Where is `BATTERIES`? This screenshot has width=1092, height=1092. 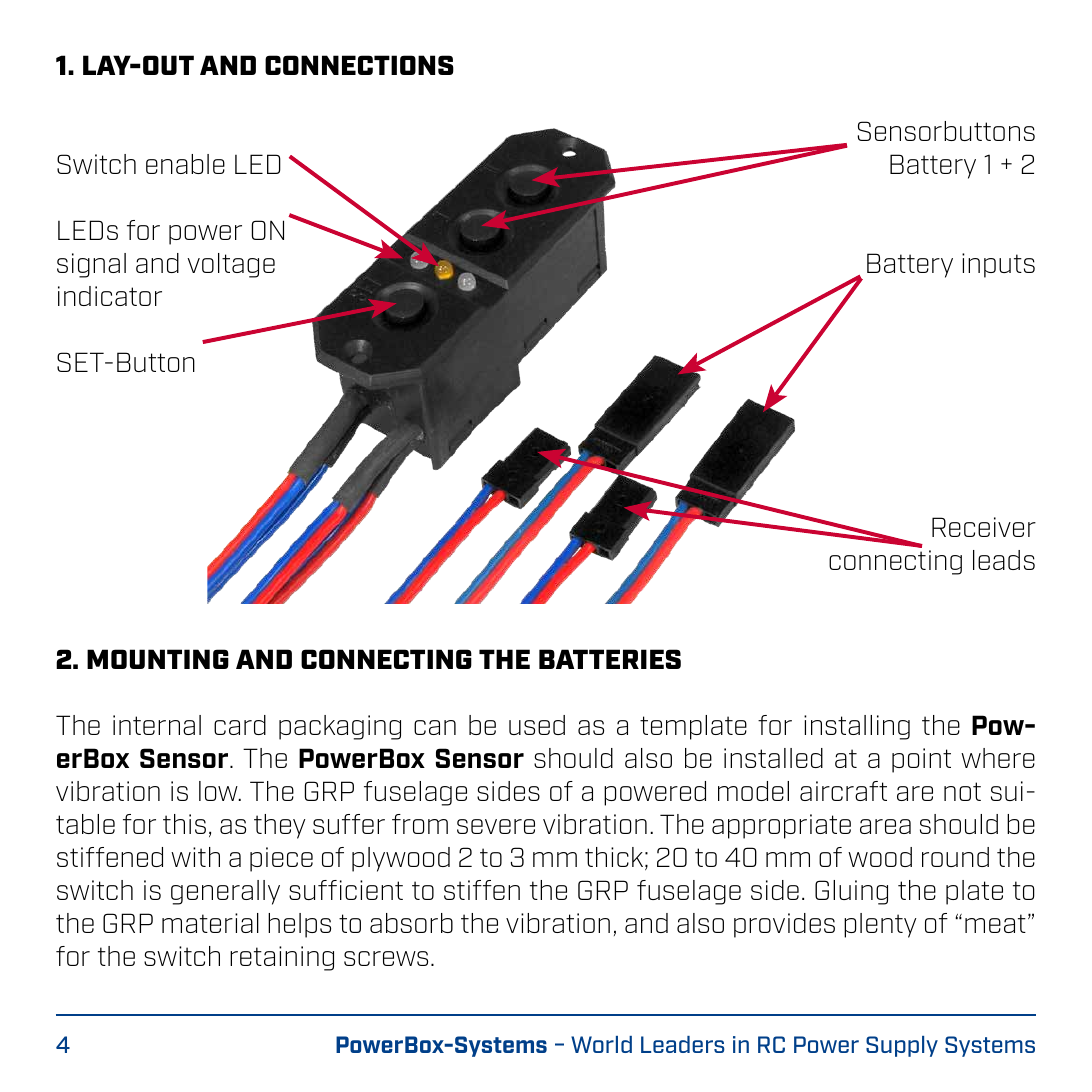
BATTERIES is located at coordinates (610, 659).
